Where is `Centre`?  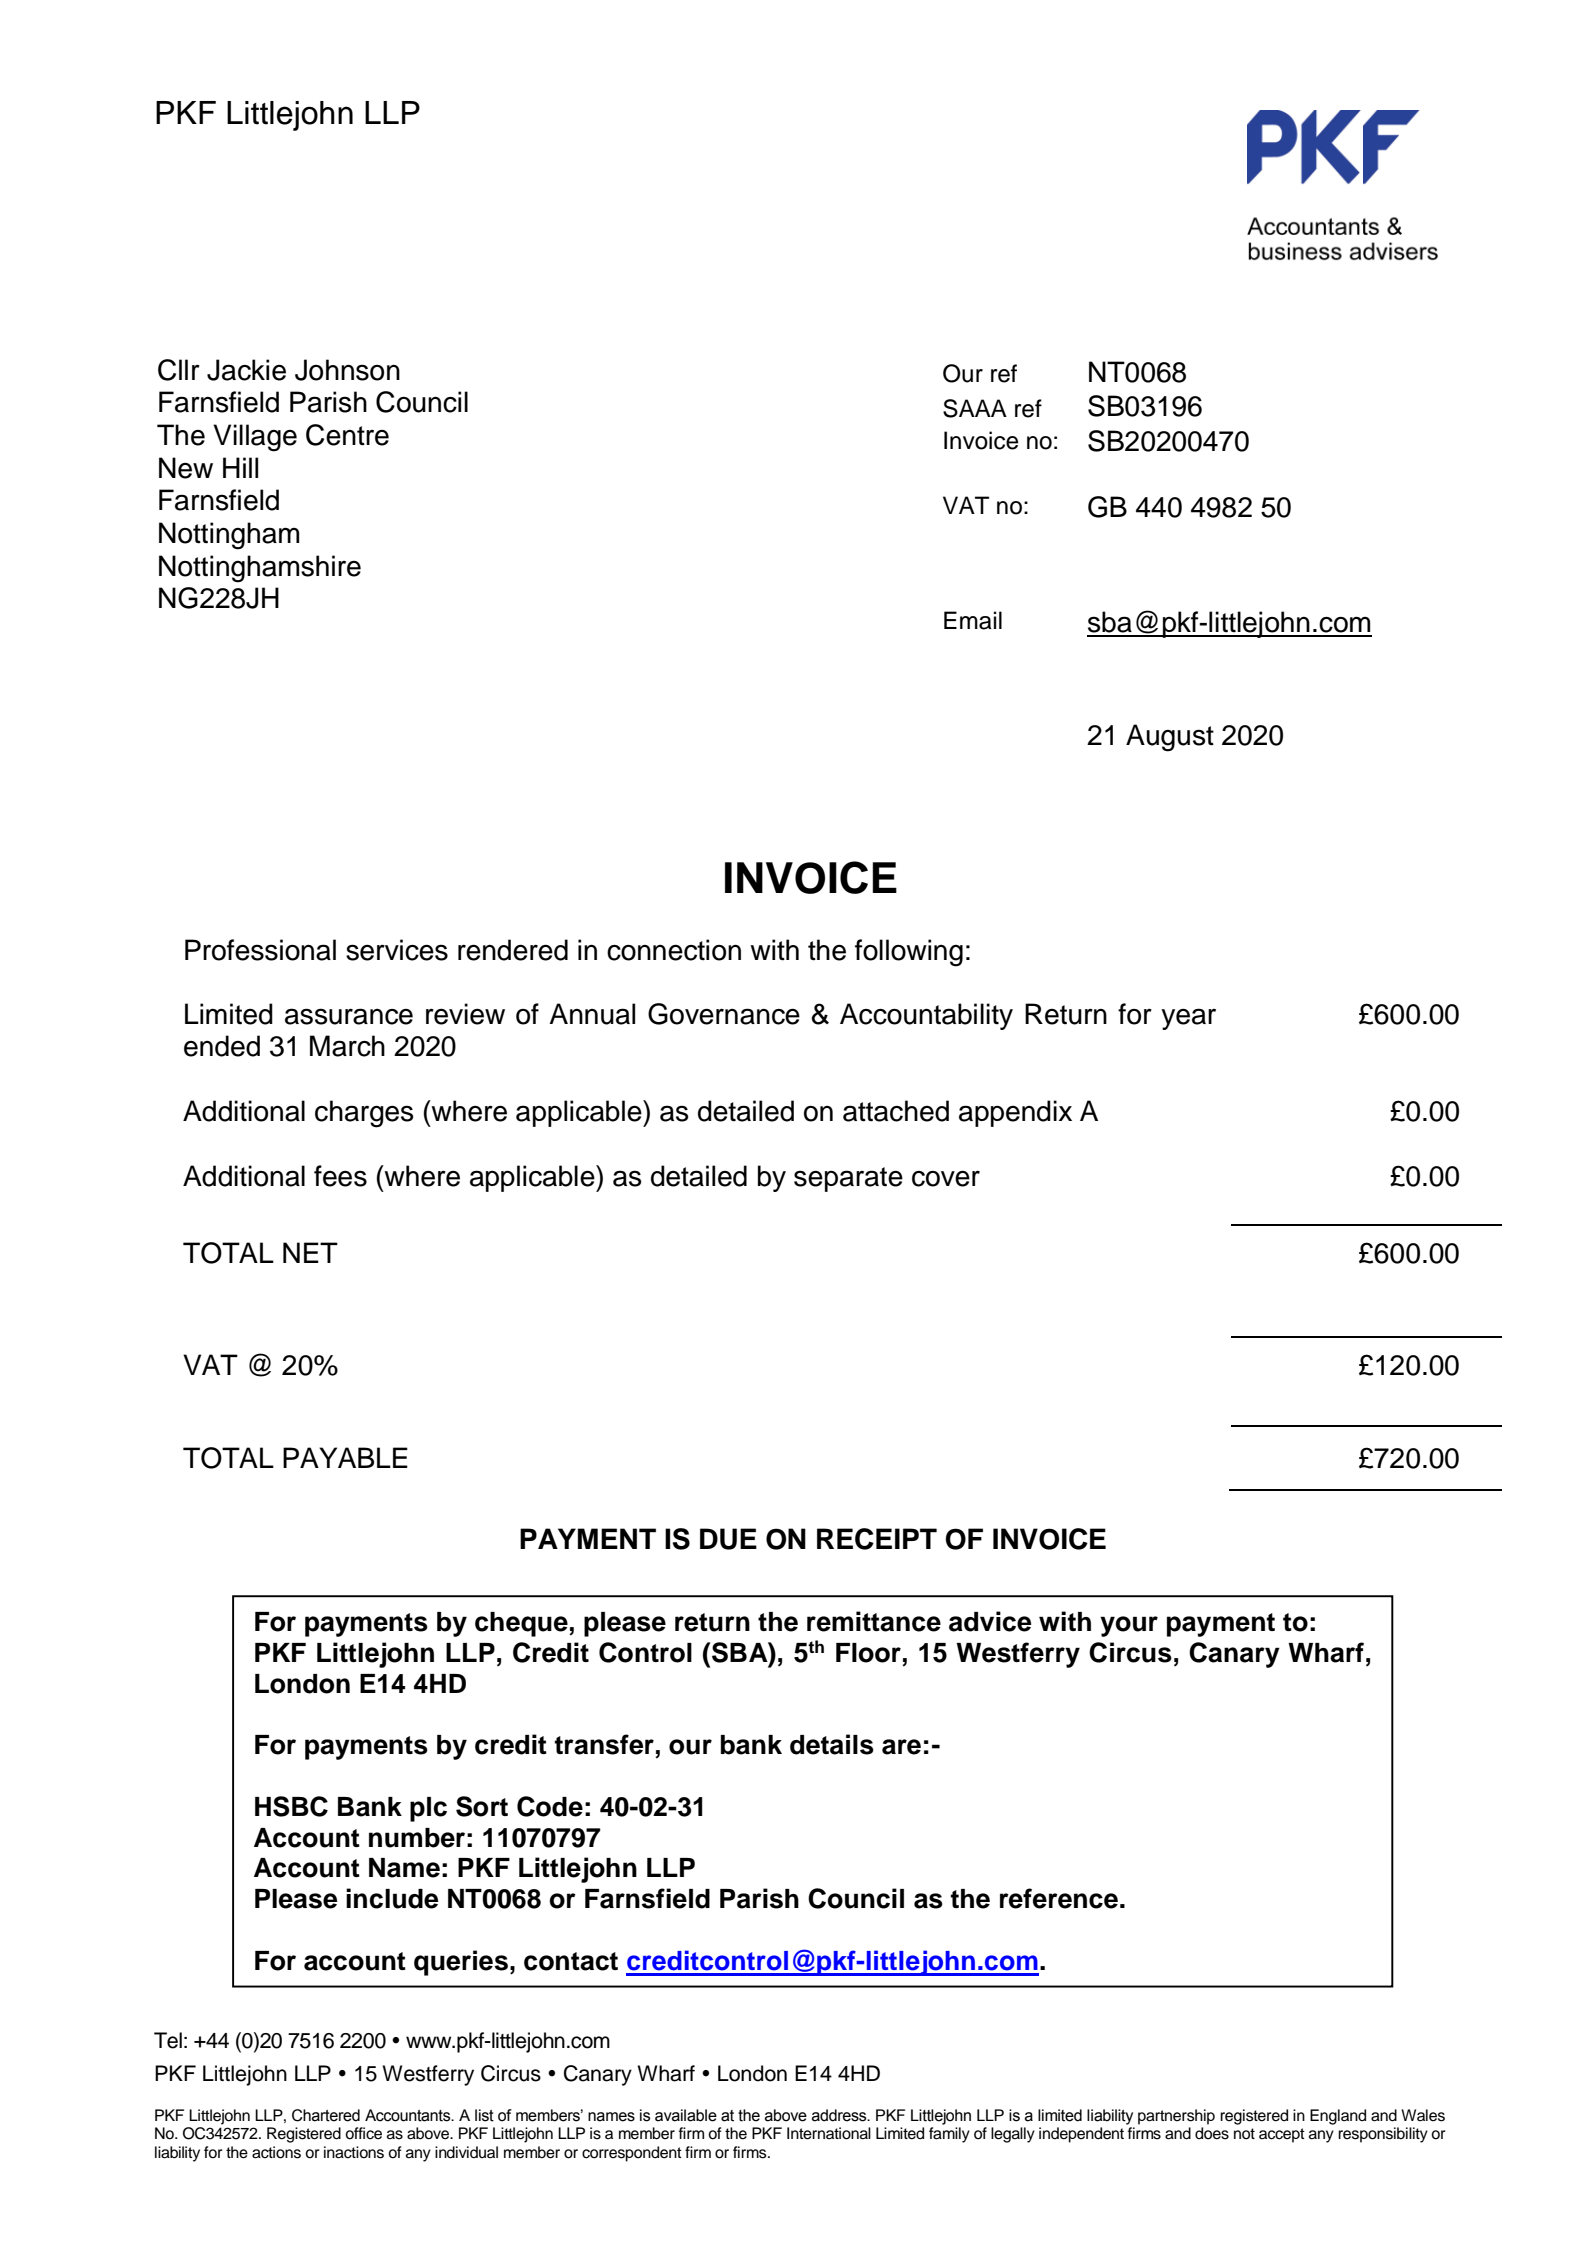
Centre is located at coordinates (347, 435).
